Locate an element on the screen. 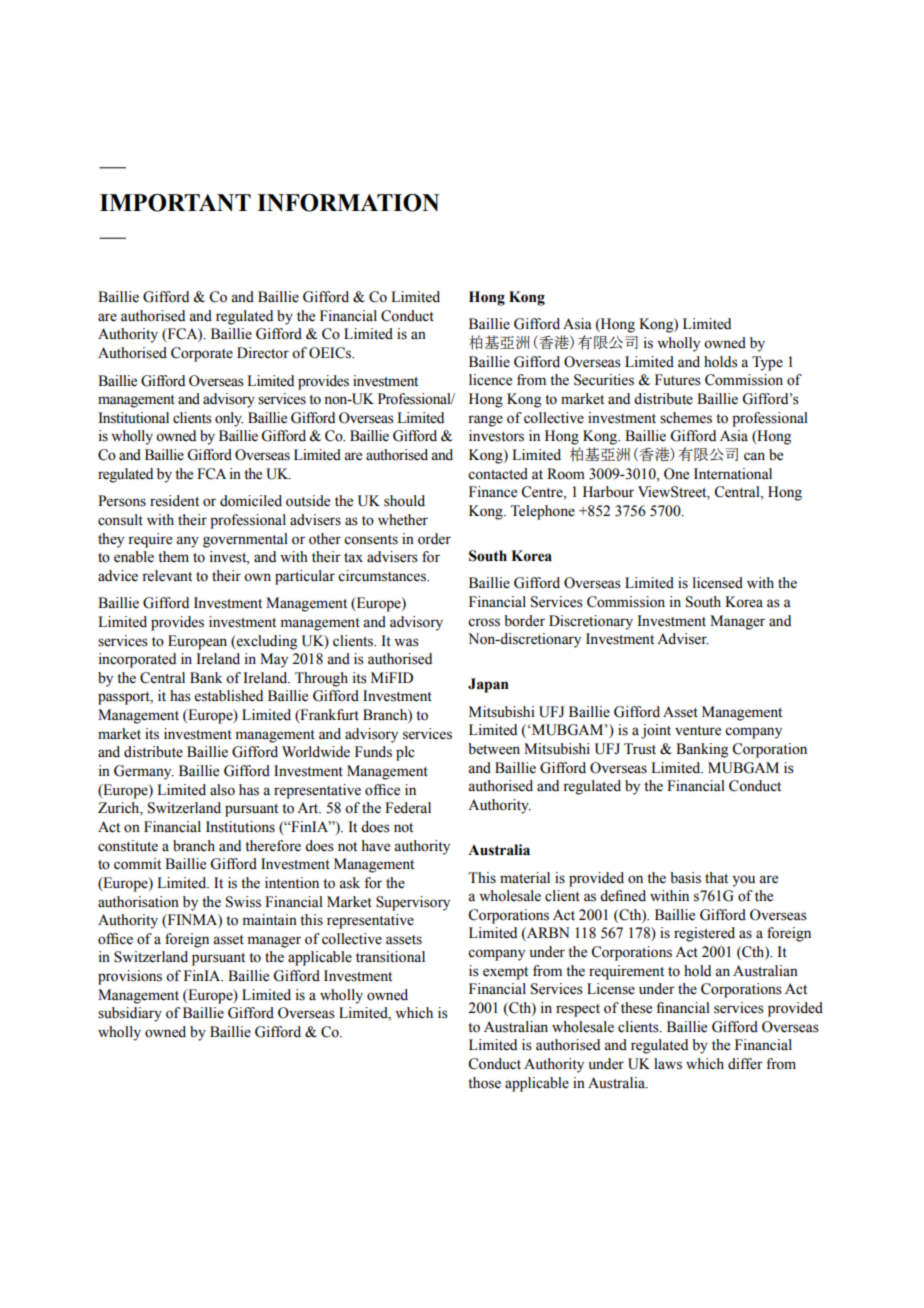  plc is located at coordinates (405, 753).
